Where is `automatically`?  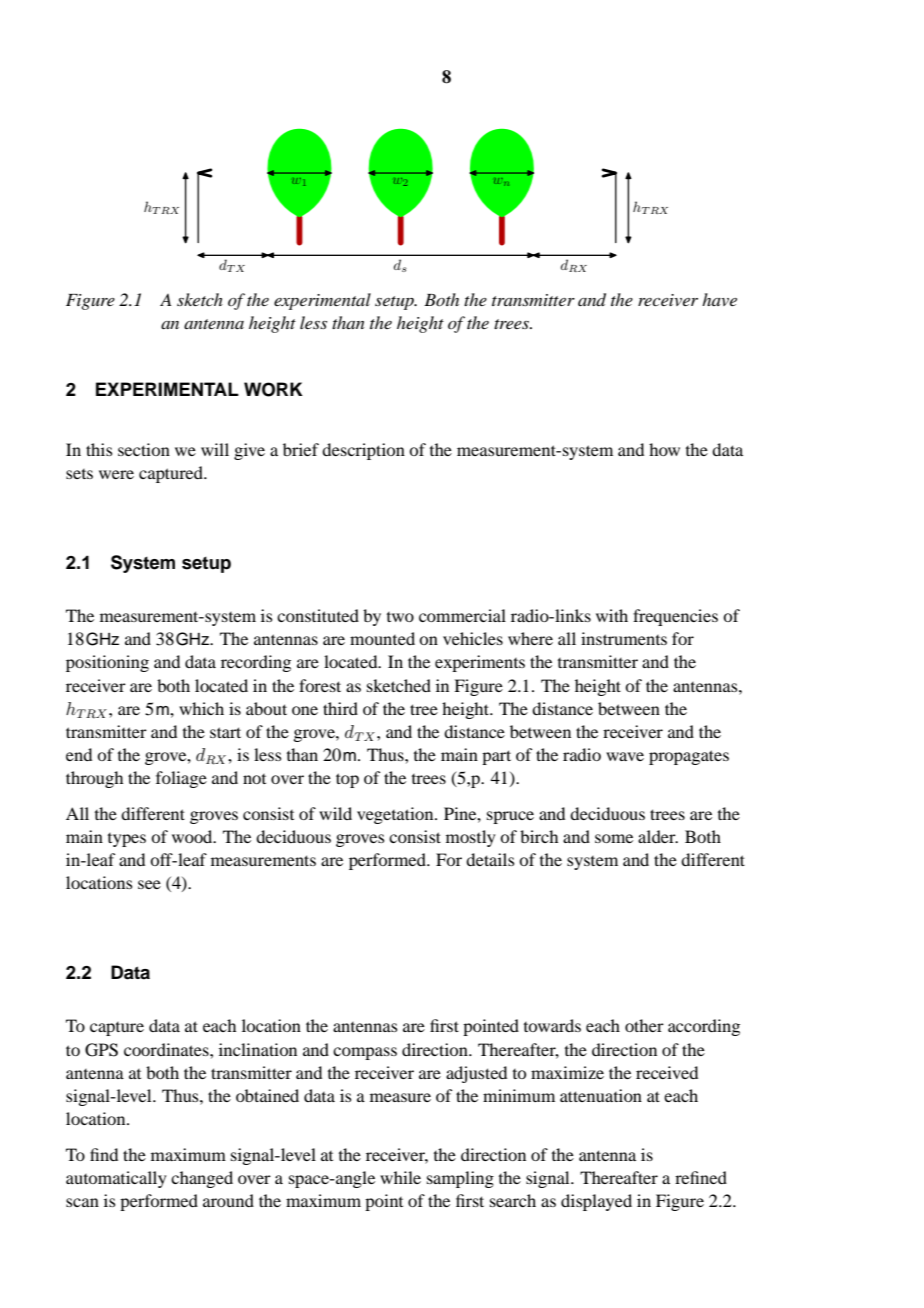
automatically is located at coordinates (116, 1179).
